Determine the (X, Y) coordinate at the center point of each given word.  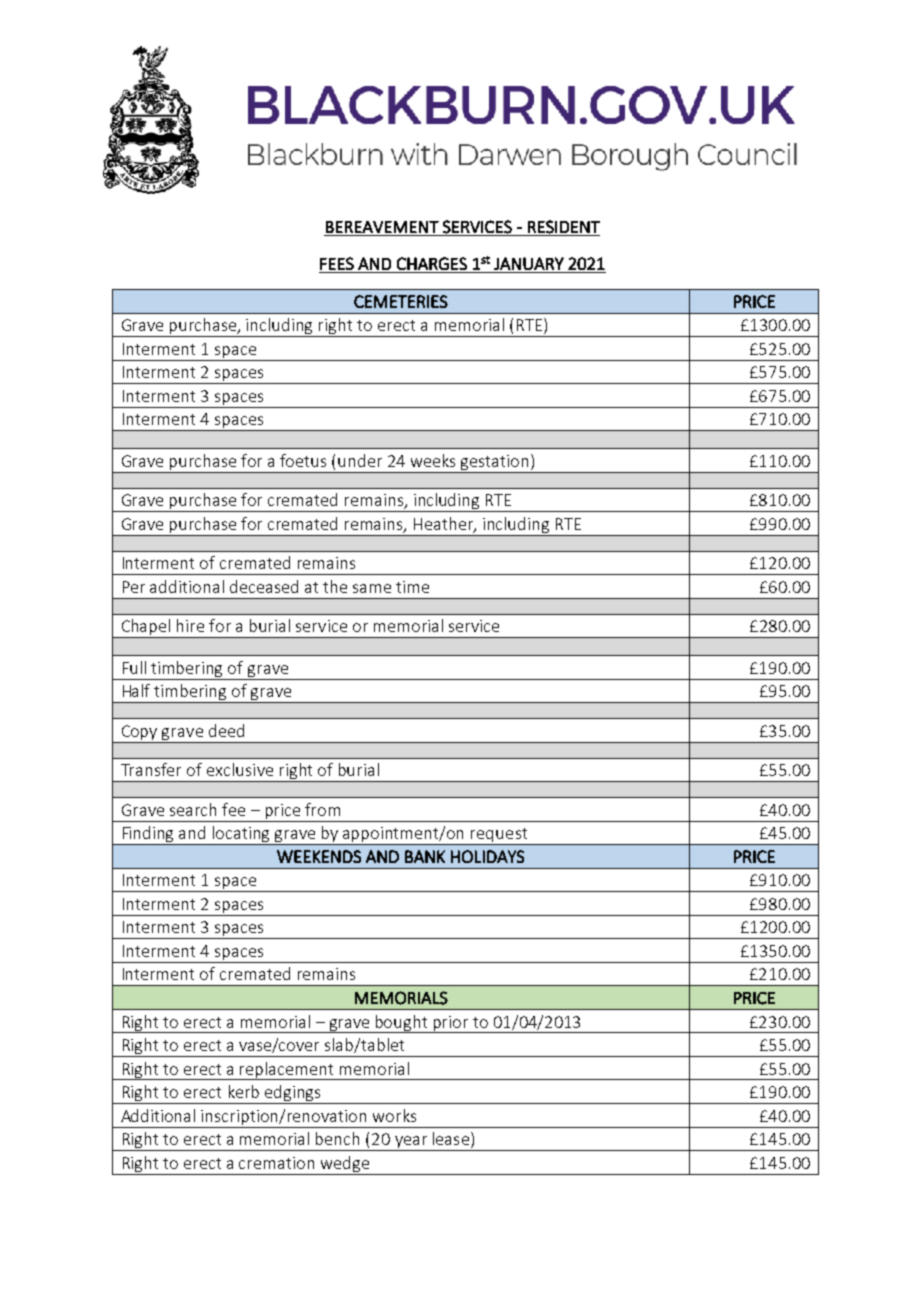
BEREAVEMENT (382, 227)
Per (134, 587)
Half (136, 690)
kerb (244, 1091)
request (499, 836)
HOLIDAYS (487, 856)
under (360, 460)
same (372, 588)
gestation (494, 462)
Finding (148, 835)
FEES (337, 263)
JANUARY (529, 263)
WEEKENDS (319, 856)
